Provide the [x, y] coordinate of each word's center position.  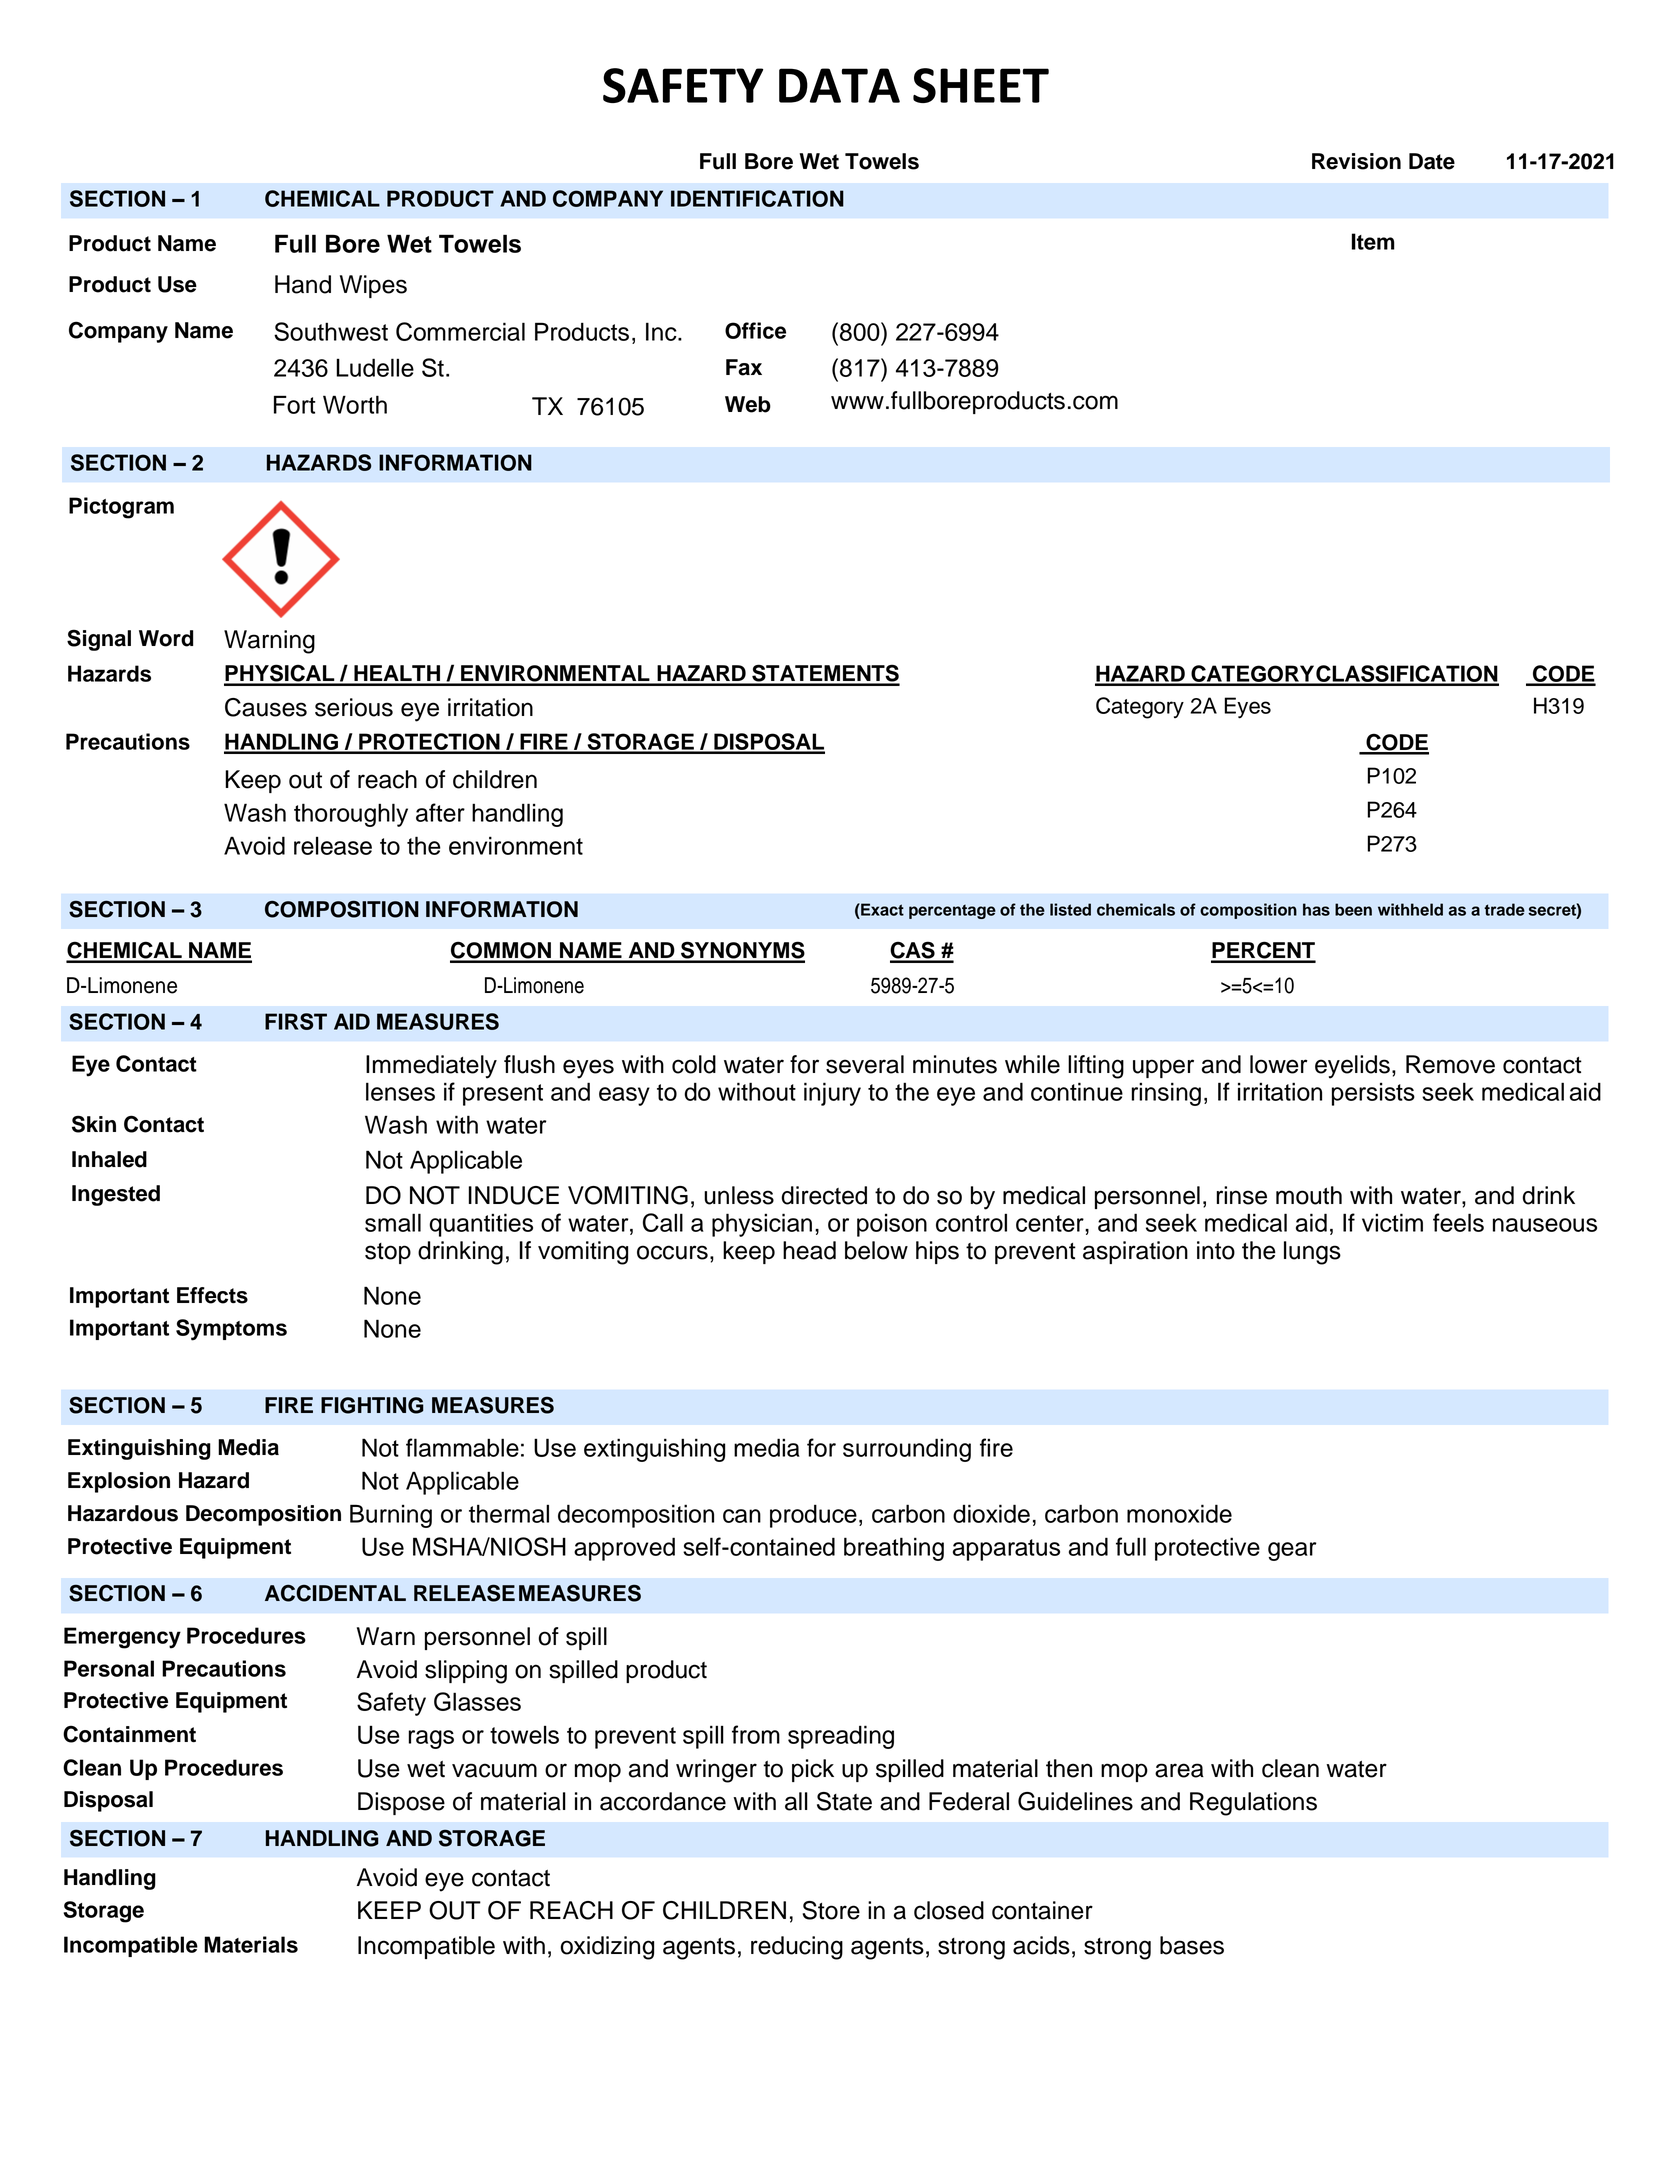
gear [1292, 1551]
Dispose [401, 1803]
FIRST [296, 1021]
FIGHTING [372, 1405]
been [1353, 909]
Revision [1356, 161]
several [865, 1064]
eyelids [1352, 1067]
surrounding [907, 1450]
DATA [839, 85]
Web [748, 404]
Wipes [373, 286]
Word [166, 638]
